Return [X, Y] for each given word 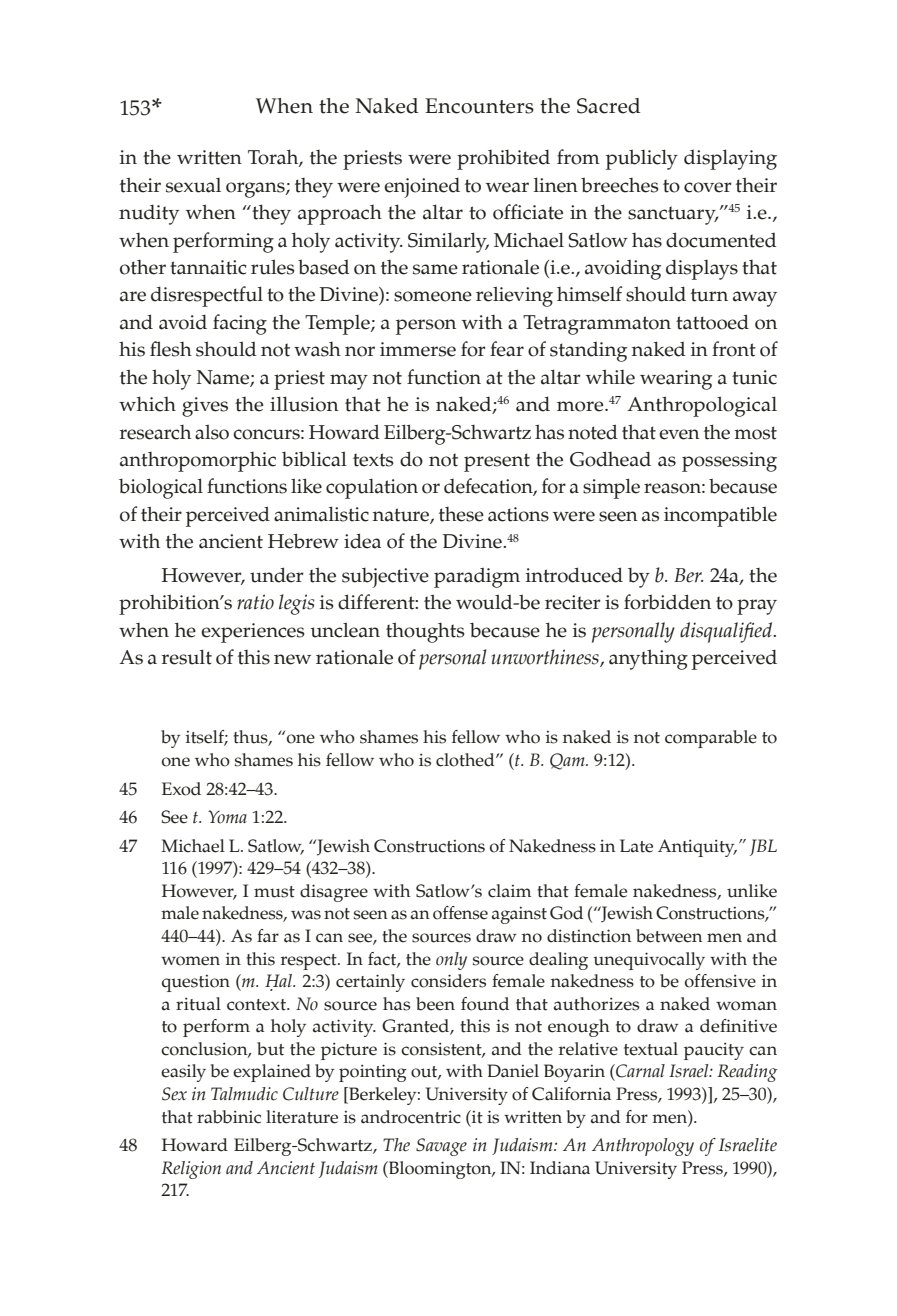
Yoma [227, 817]
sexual [193, 185]
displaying [730, 159]
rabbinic [229, 1117]
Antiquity [697, 848]
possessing [729, 462]
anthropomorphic [198, 462]
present [497, 462]
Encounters [479, 106]
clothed [466, 760]
